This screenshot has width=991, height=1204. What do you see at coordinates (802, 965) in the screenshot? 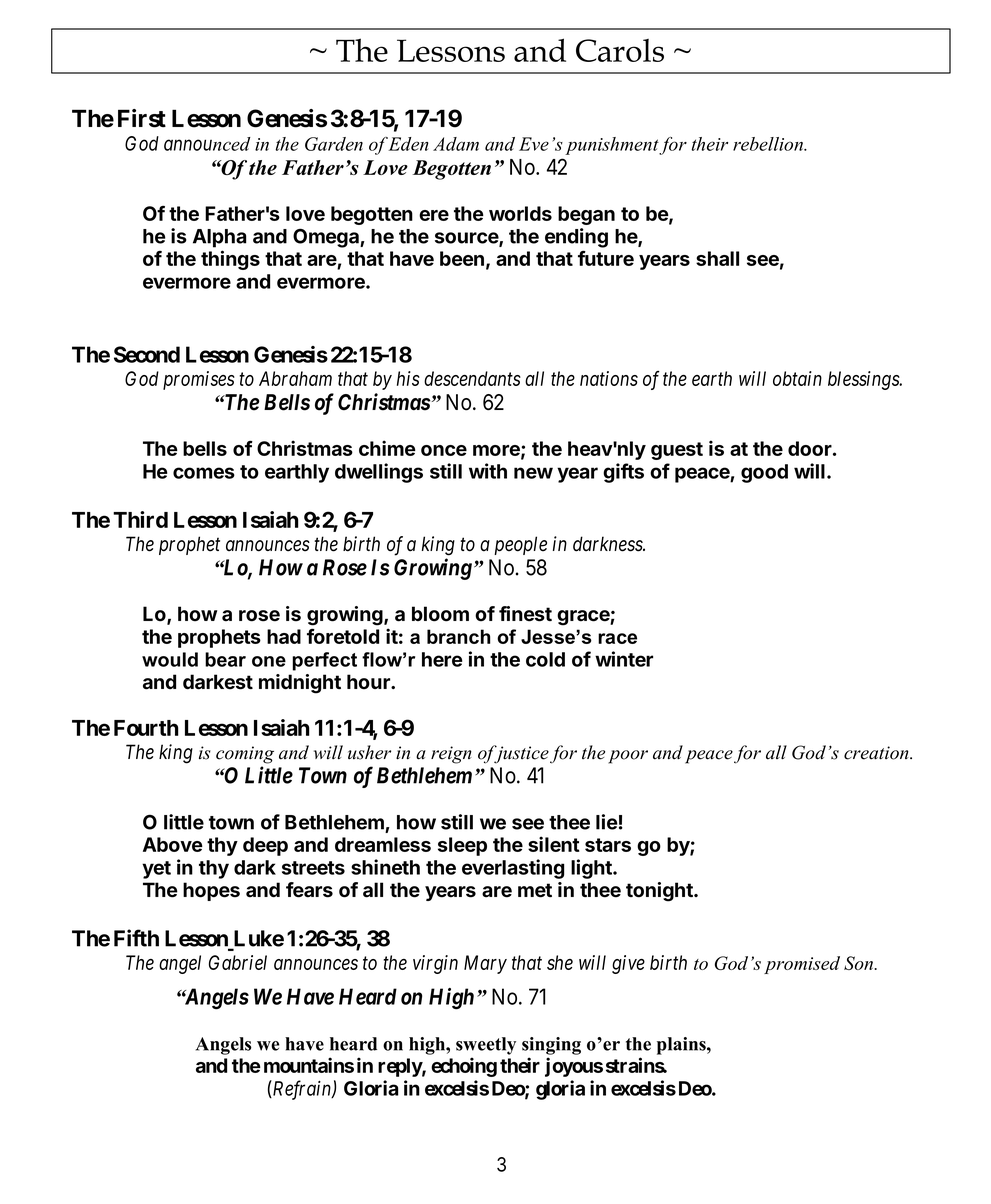
I see `promised` at bounding box center [802, 965].
